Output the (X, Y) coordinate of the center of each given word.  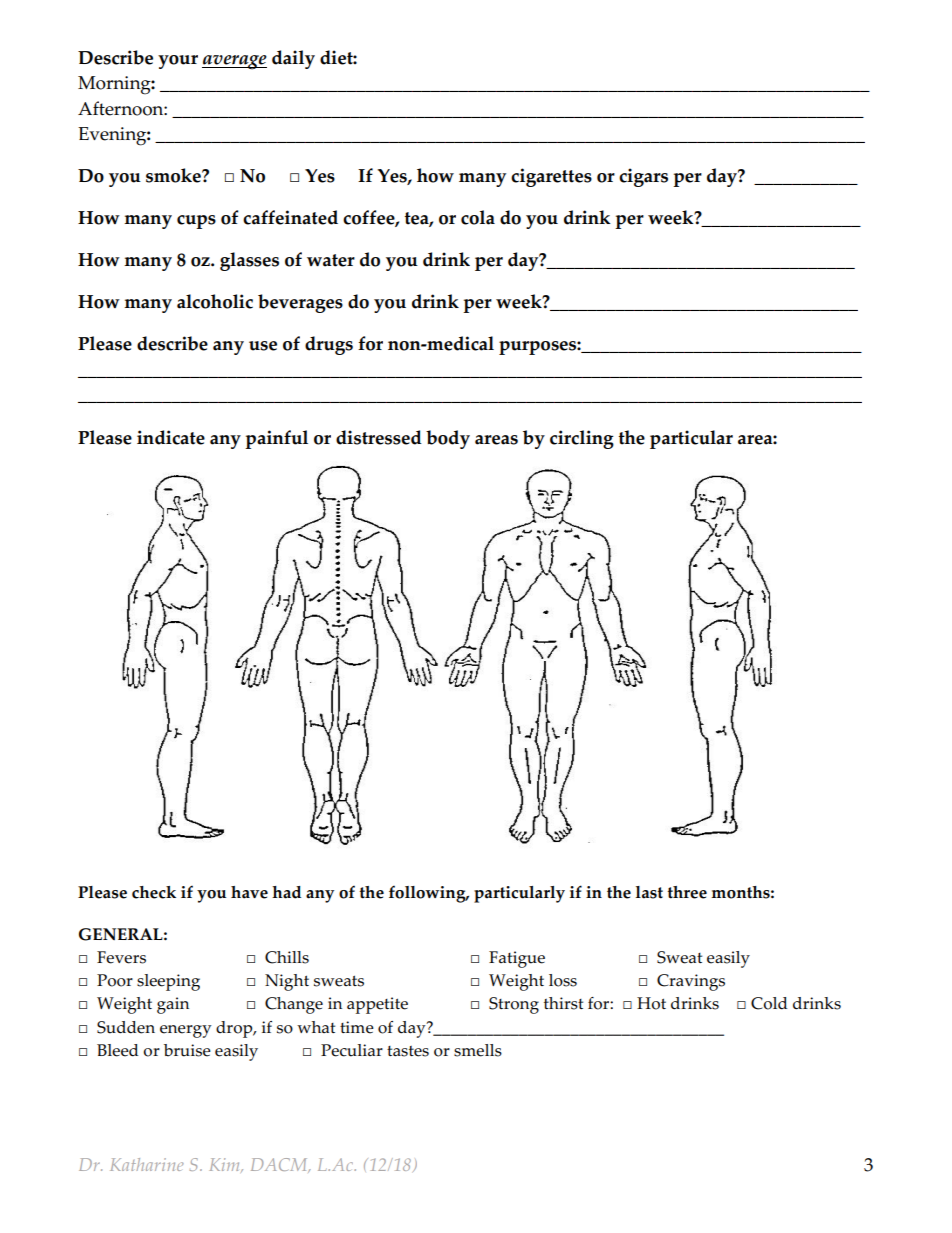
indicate (171, 437)
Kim (226, 1165)
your (178, 62)
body (448, 439)
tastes (408, 1051)
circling (582, 439)
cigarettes (551, 177)
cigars (643, 177)
